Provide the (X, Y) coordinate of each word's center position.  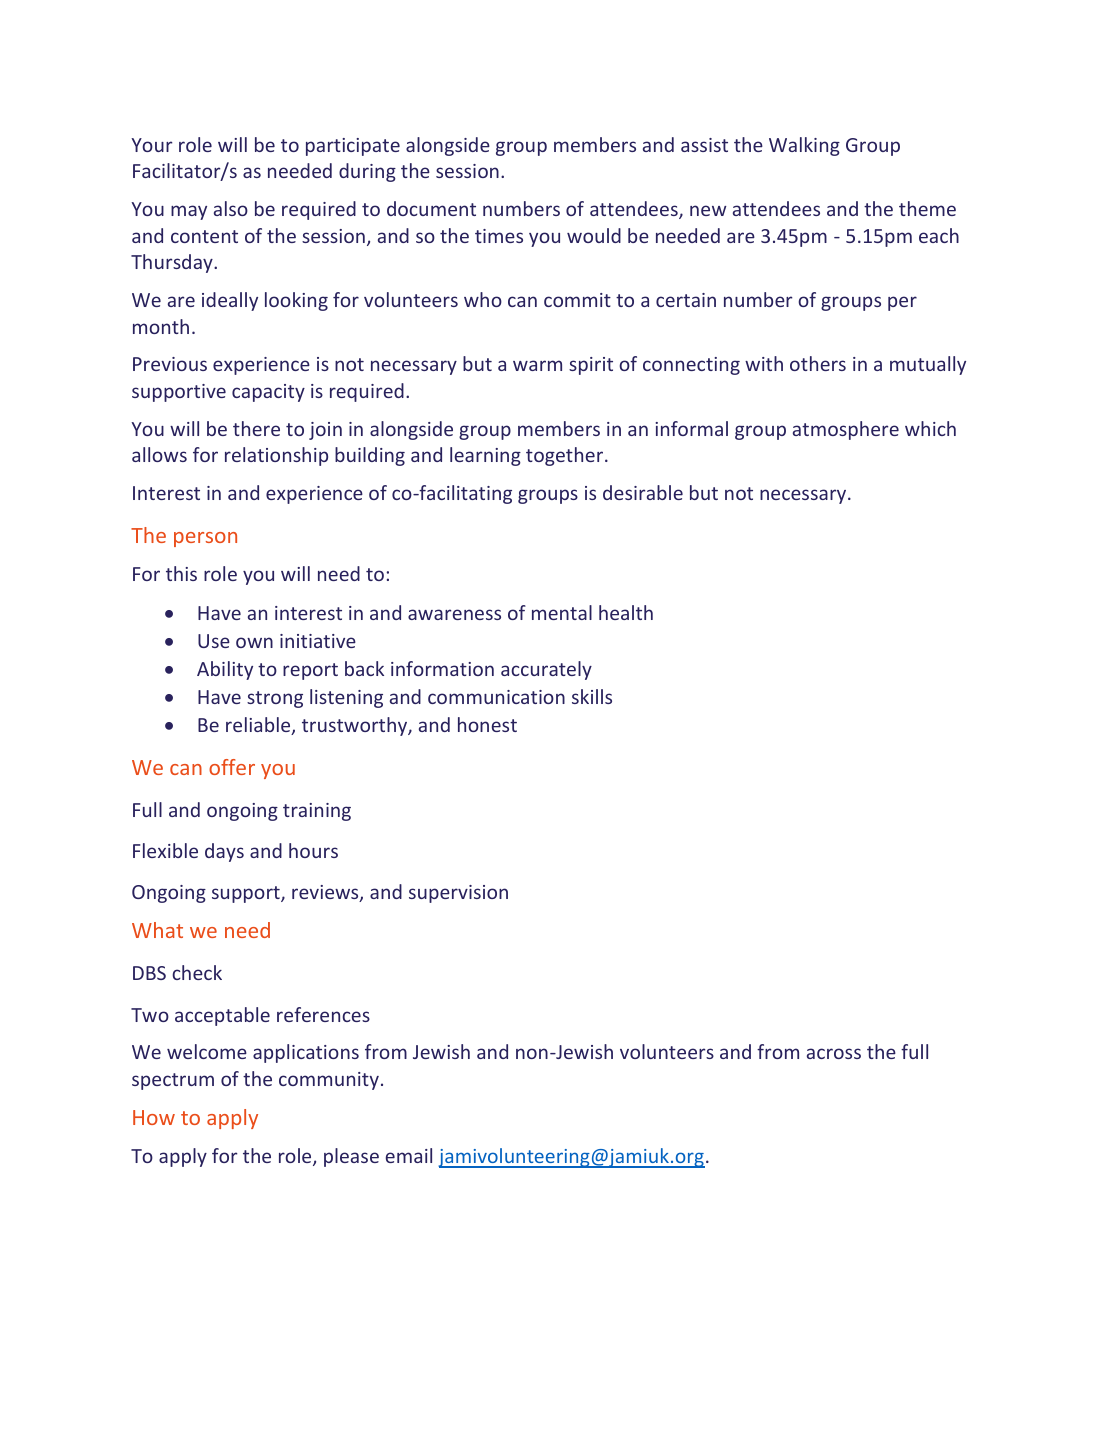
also (231, 208)
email (409, 1155)
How (154, 1117)
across (834, 1053)
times (499, 236)
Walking (804, 146)
